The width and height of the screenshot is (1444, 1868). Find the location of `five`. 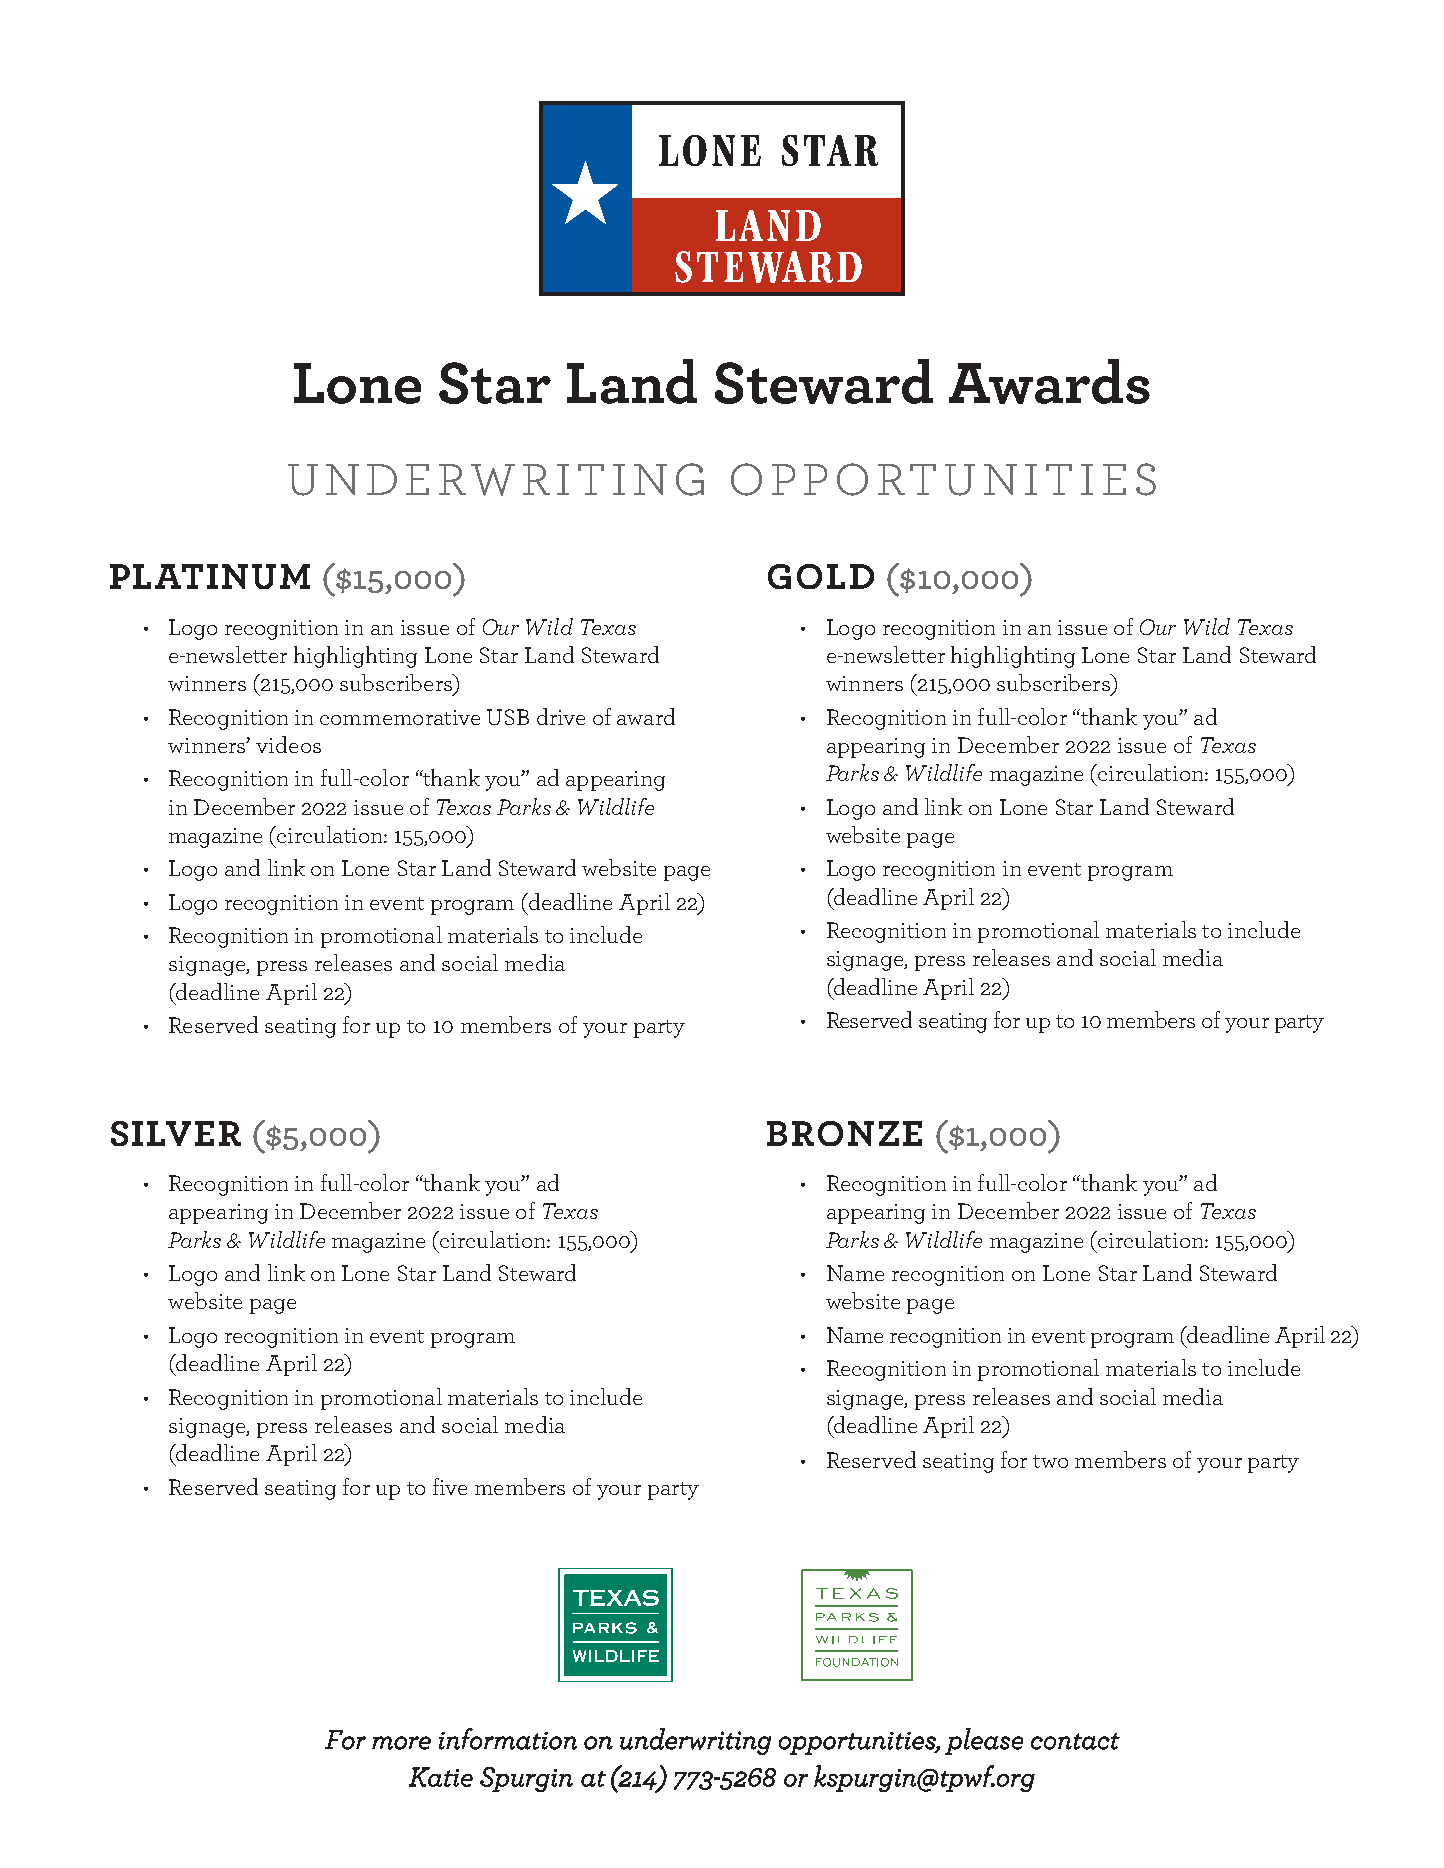

five is located at coordinates (450, 1486).
